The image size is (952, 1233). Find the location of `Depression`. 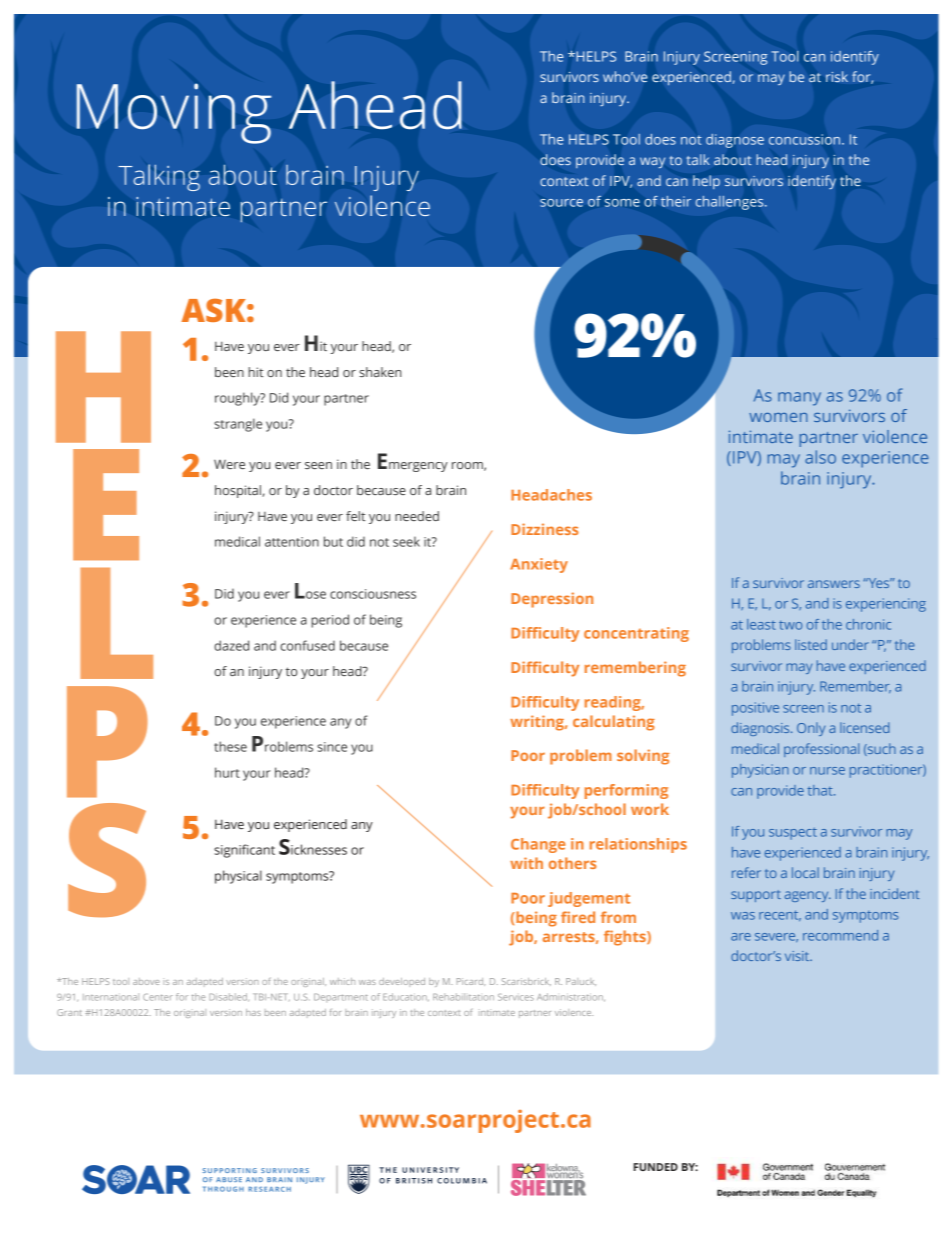

Depression is located at coordinates (552, 600).
